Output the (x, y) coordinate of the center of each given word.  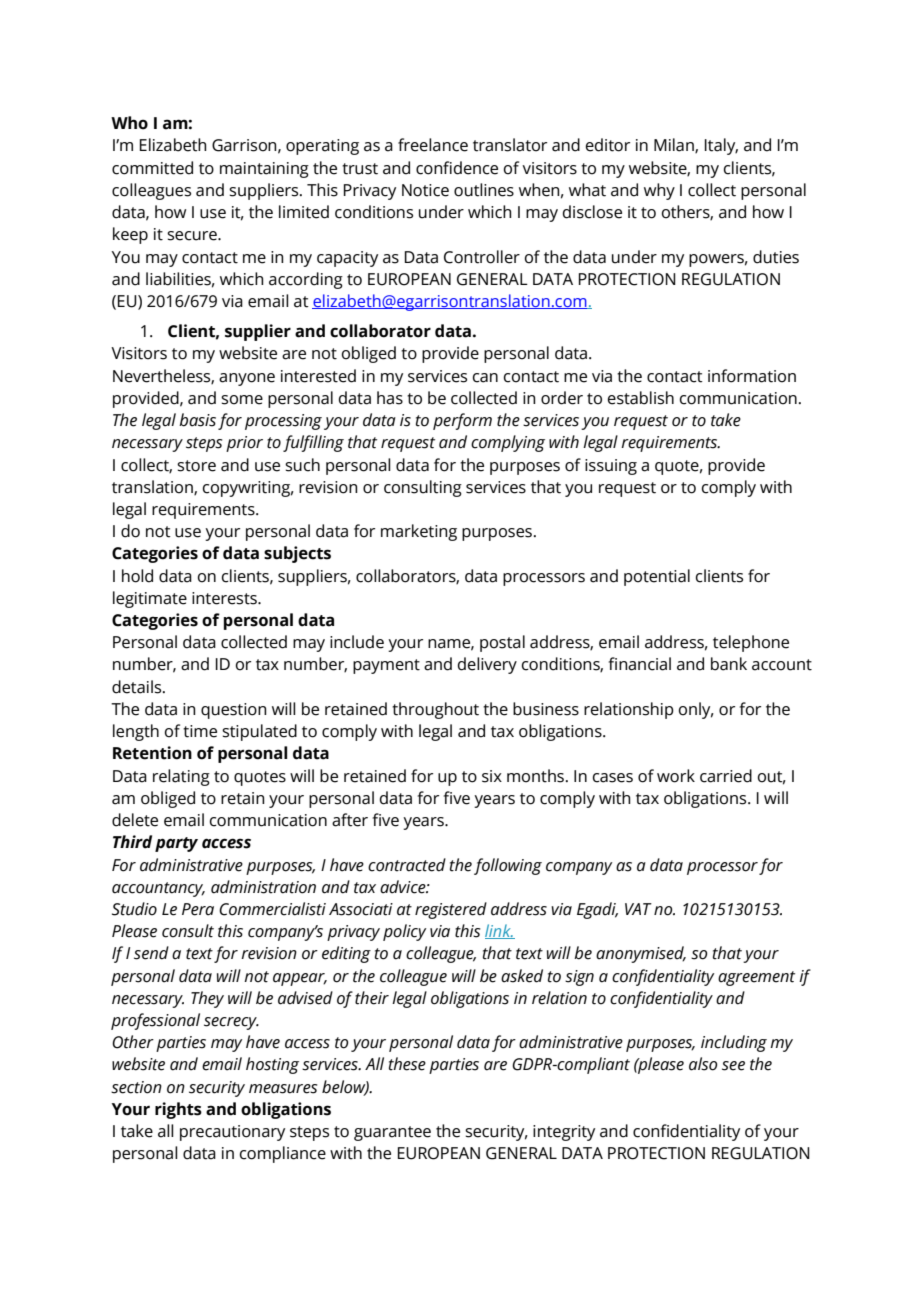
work (676, 776)
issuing (611, 467)
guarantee (392, 1133)
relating (181, 777)
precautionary (232, 1133)
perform (462, 421)
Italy (721, 146)
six (492, 776)
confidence (457, 168)
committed (152, 168)
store (196, 466)
